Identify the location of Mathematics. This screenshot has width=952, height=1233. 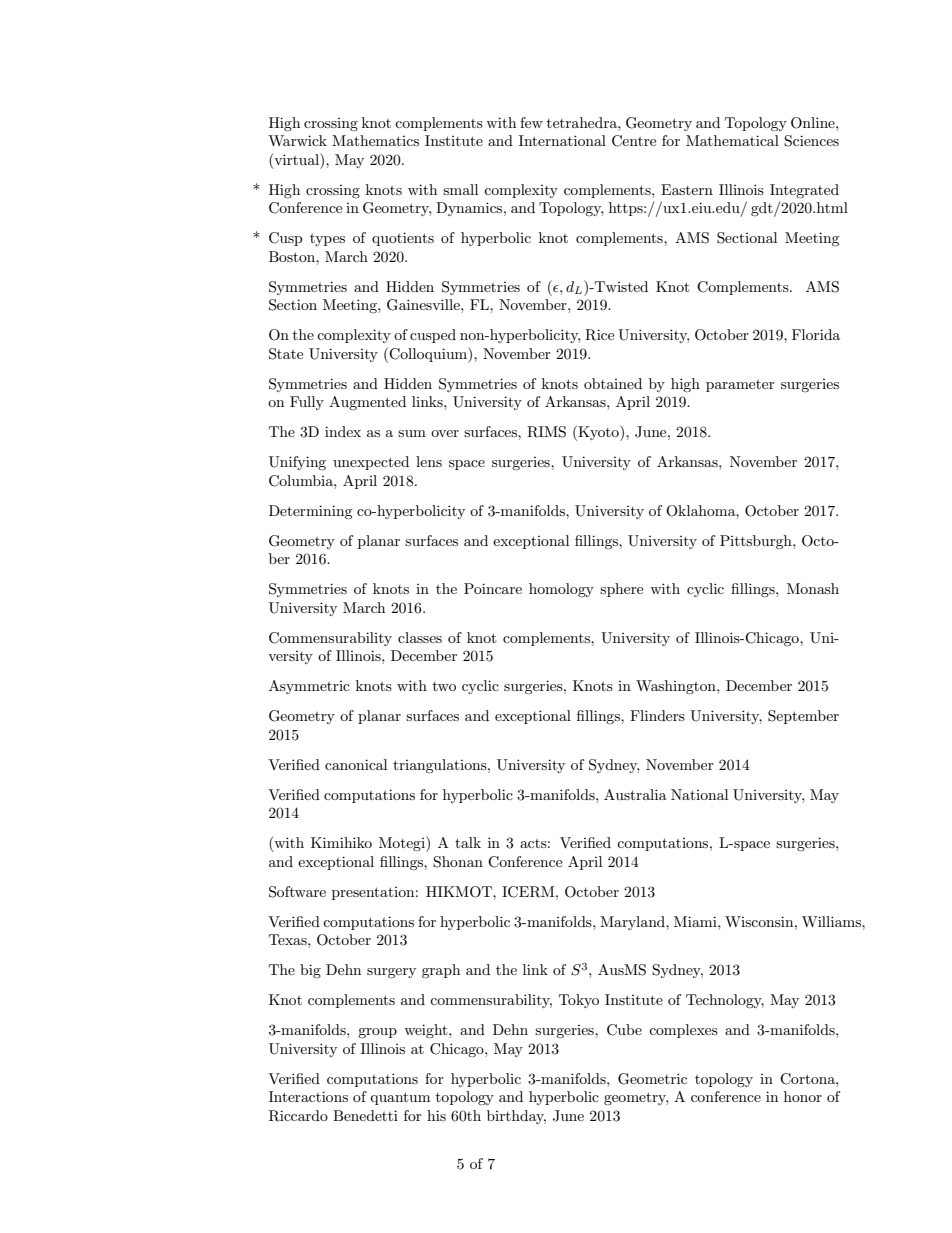
(375, 140).
